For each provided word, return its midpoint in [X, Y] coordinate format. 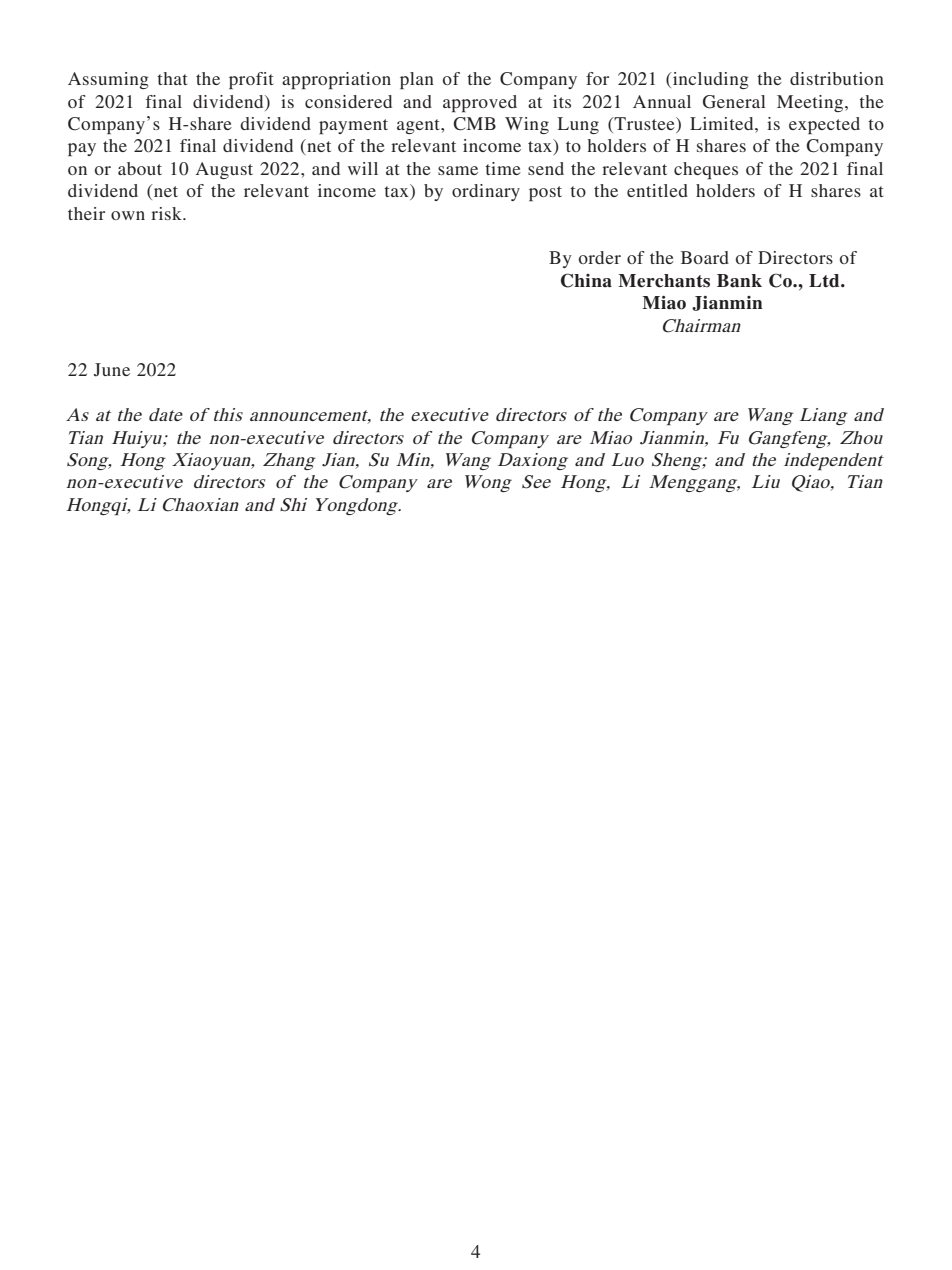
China [586, 280]
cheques [706, 170]
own [128, 215]
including [710, 80]
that [172, 78]
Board [705, 257]
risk [167, 213]
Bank [739, 281]
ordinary [486, 192]
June [112, 370]
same [458, 170]
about [140, 168]
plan [417, 80]
